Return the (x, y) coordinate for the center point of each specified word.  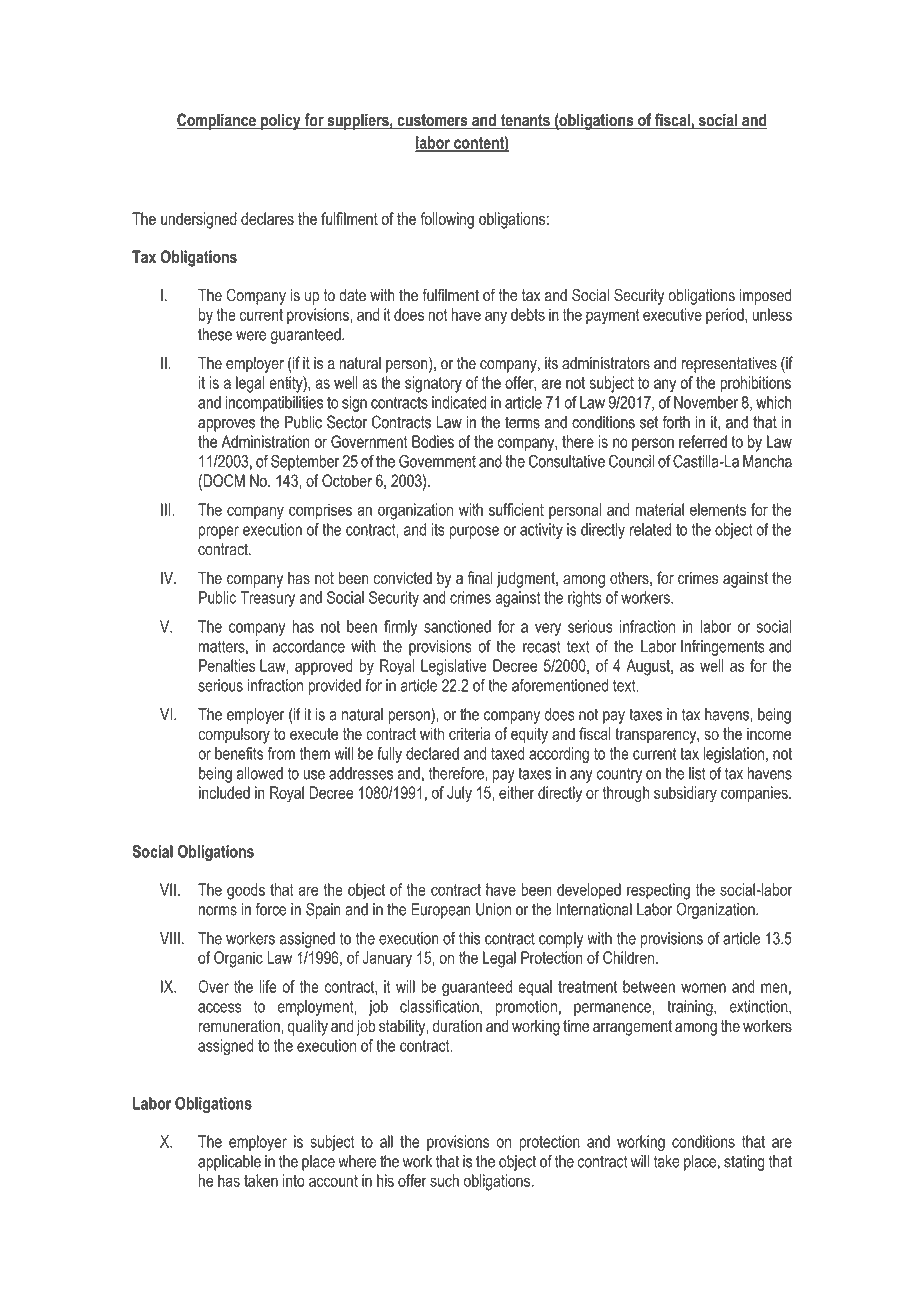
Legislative (454, 667)
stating (744, 1163)
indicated (459, 402)
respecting (658, 891)
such (444, 1180)
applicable (229, 1163)
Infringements (723, 647)
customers (432, 121)
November (706, 402)
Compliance (217, 121)
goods (246, 891)
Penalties (227, 665)
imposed (765, 297)
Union (493, 909)
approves (226, 425)
